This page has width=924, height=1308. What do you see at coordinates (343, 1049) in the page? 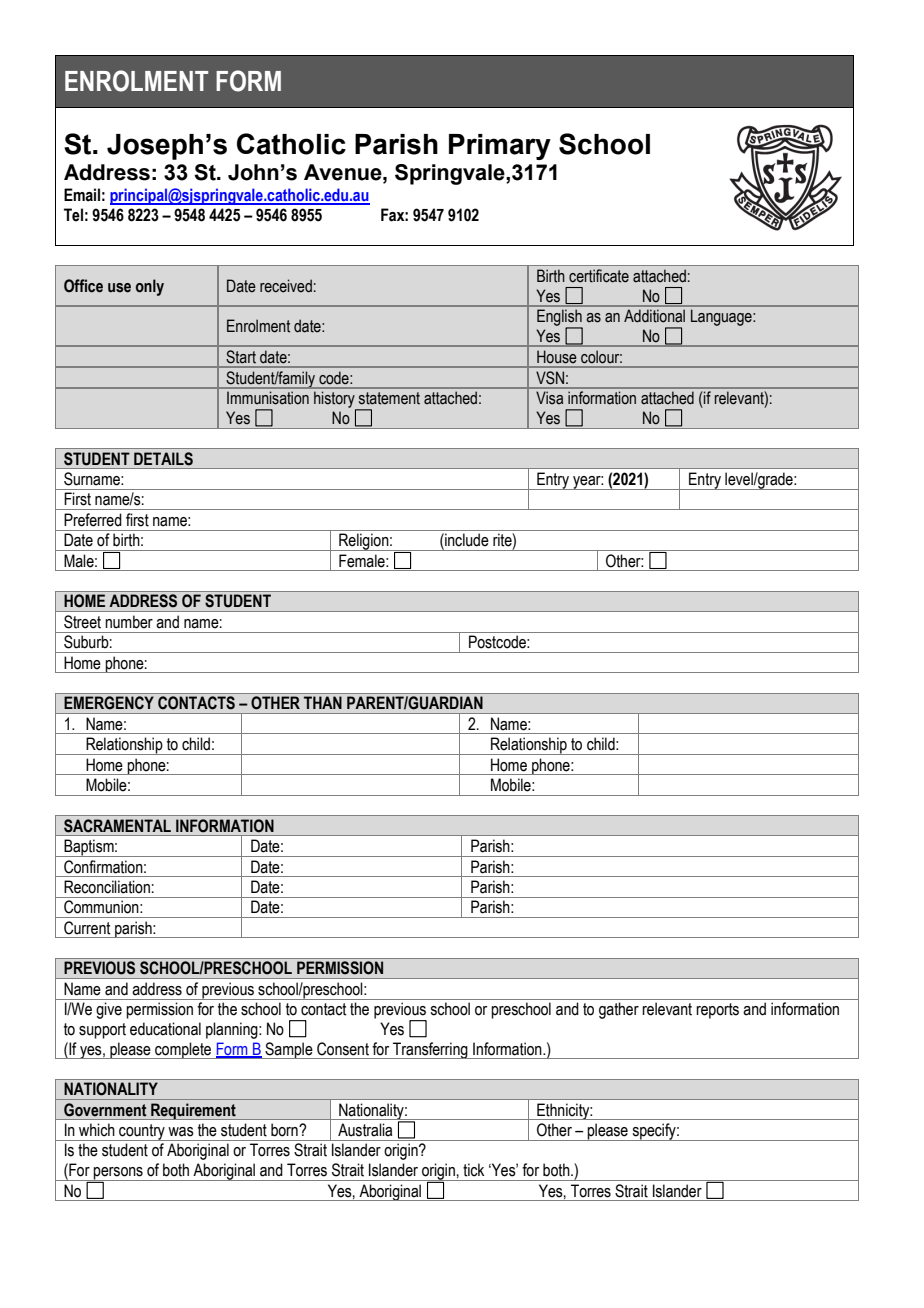
I see `Consent` at bounding box center [343, 1049].
